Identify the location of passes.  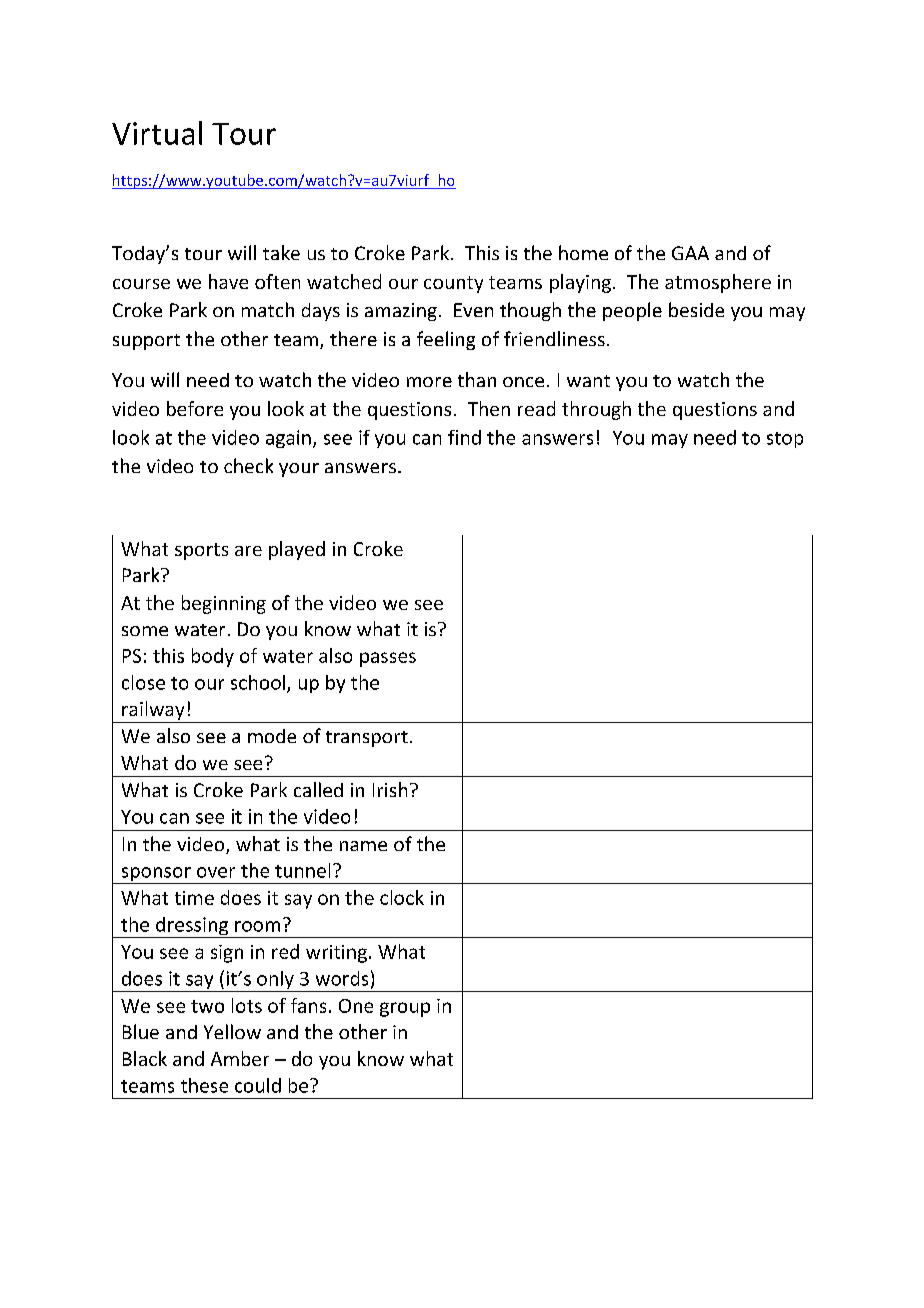
(388, 659).
